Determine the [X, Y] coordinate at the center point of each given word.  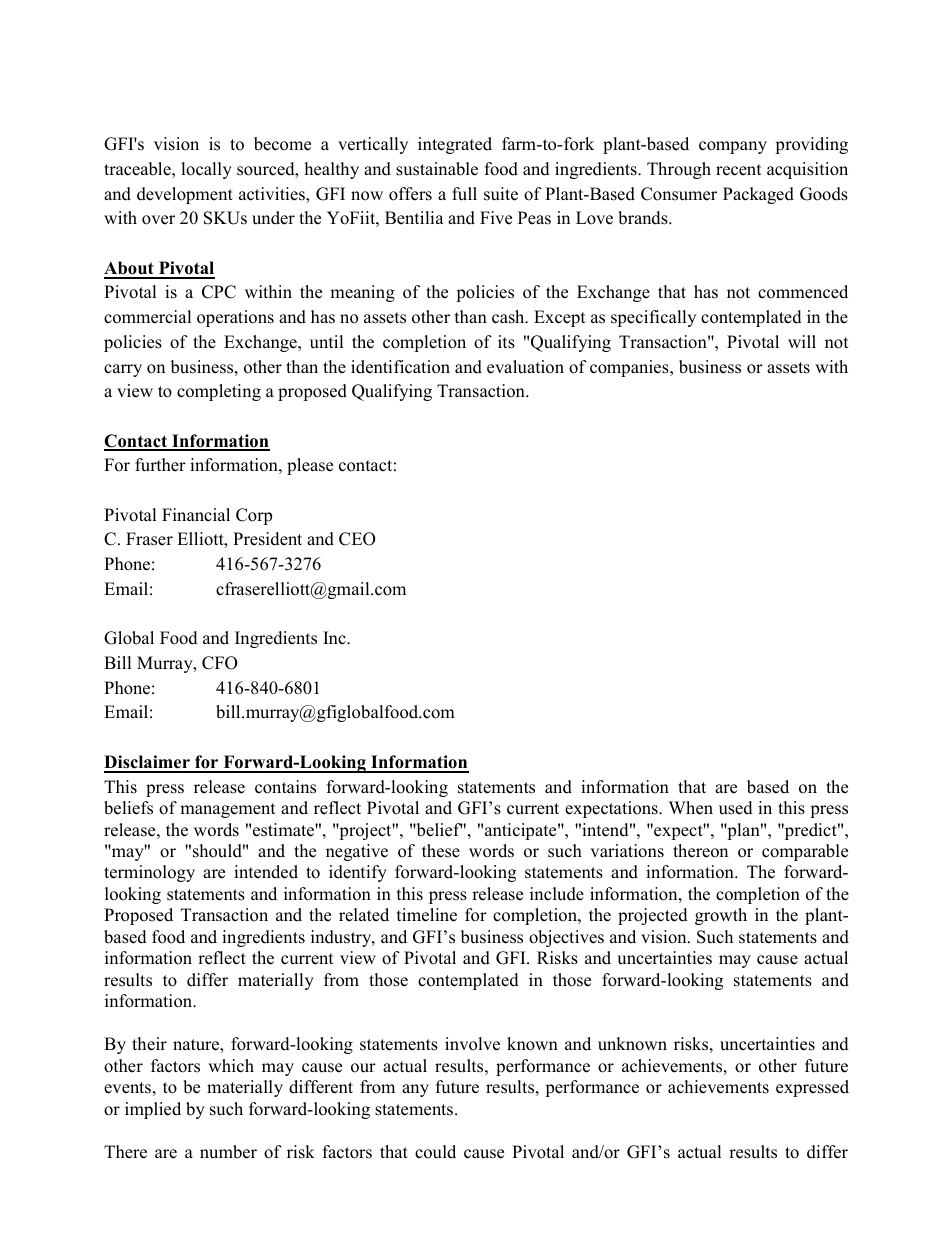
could [435, 1152]
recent [738, 170]
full [464, 194]
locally [206, 170]
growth [721, 916]
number [228, 1152]
